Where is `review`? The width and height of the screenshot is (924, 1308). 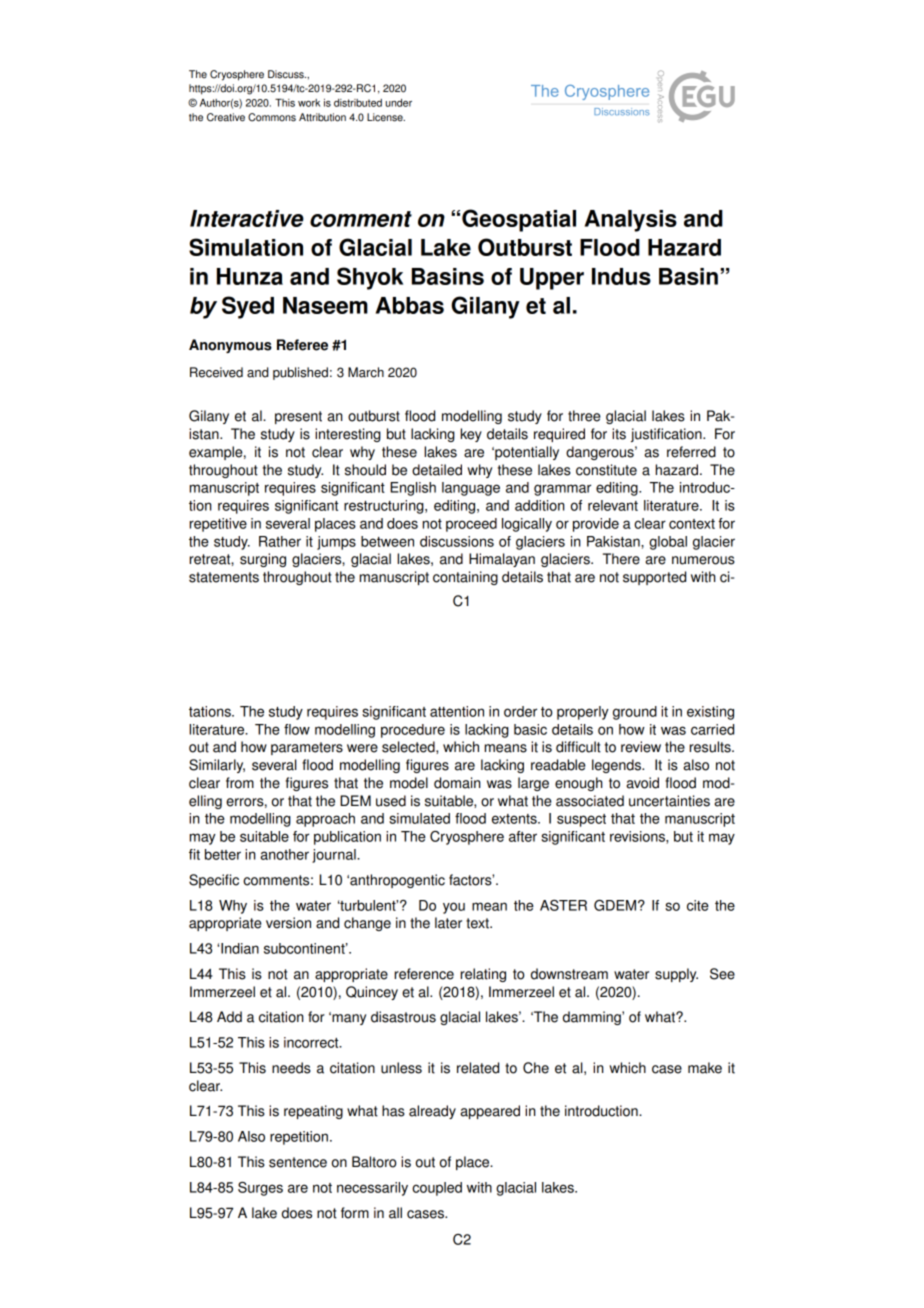
review is located at coordinates (641, 747).
